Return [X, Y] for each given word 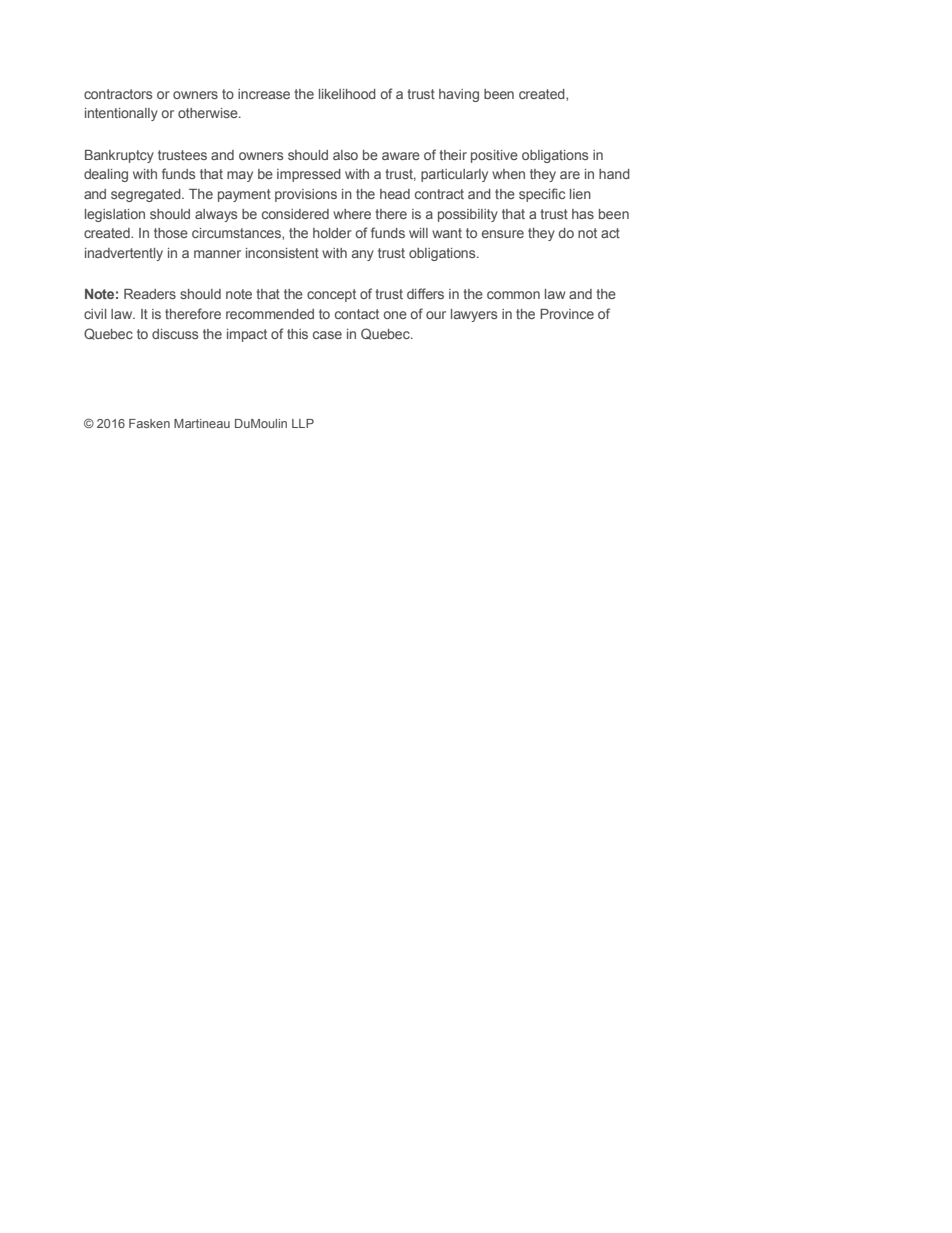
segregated [147, 195]
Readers [150, 294]
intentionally [121, 114]
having [459, 95]
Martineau [202, 423]
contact [357, 314]
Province [567, 314]
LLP [303, 423]
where [352, 214]
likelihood [347, 94]
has [583, 214]
